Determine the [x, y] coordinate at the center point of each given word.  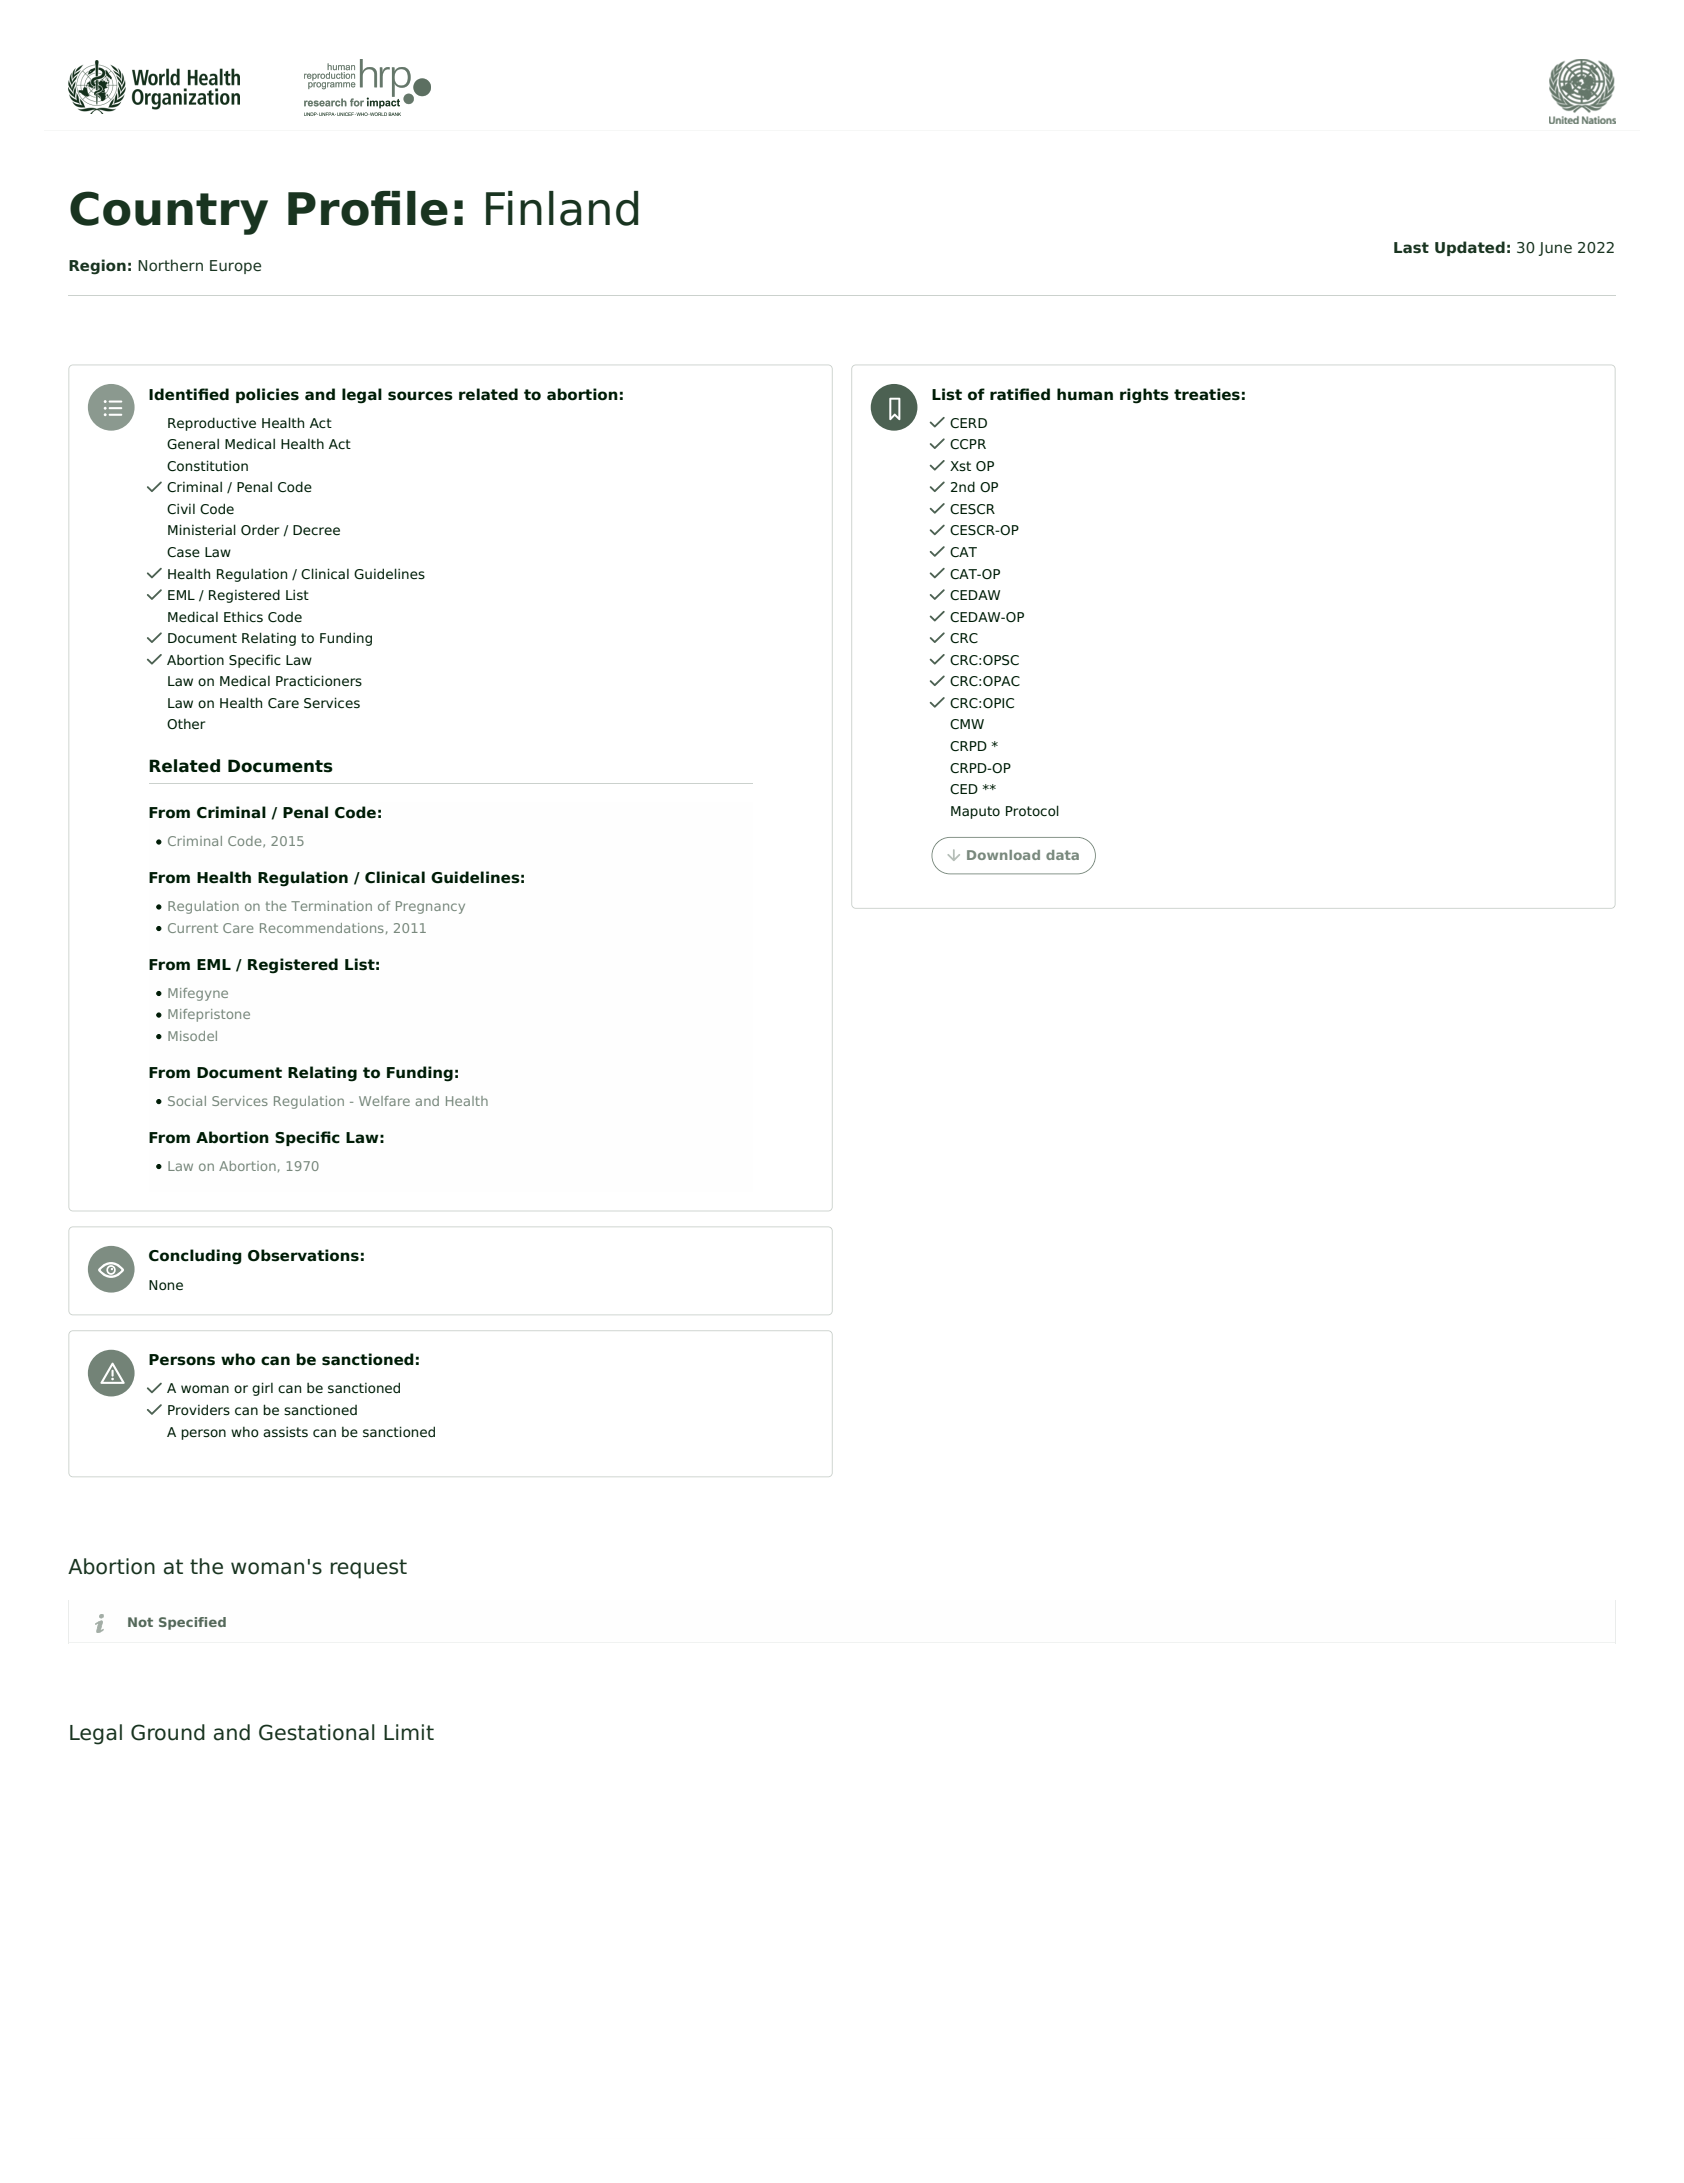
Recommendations [322, 928]
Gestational [317, 1732]
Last [1411, 248]
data [1062, 855]
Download [1003, 855]
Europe [235, 267]
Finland [562, 208]
